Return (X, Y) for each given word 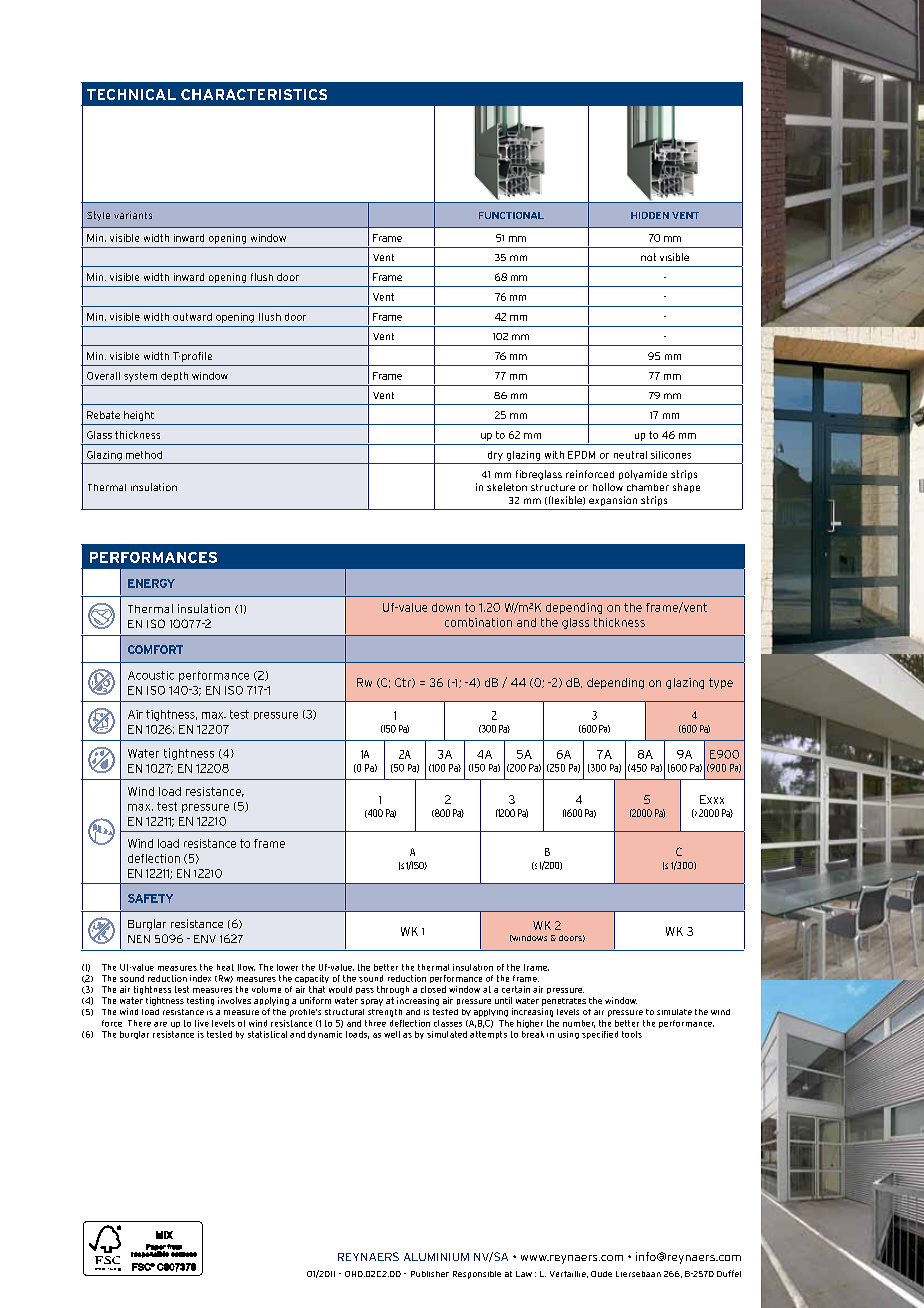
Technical (131, 94)
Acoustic (151, 675)
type (721, 683)
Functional (511, 215)
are (160, 1024)
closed (433, 989)
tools (632, 1034)
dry (495, 456)
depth (174, 376)
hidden (650, 215)
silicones (671, 455)
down (446, 607)
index (200, 978)
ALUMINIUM (436, 1257)
